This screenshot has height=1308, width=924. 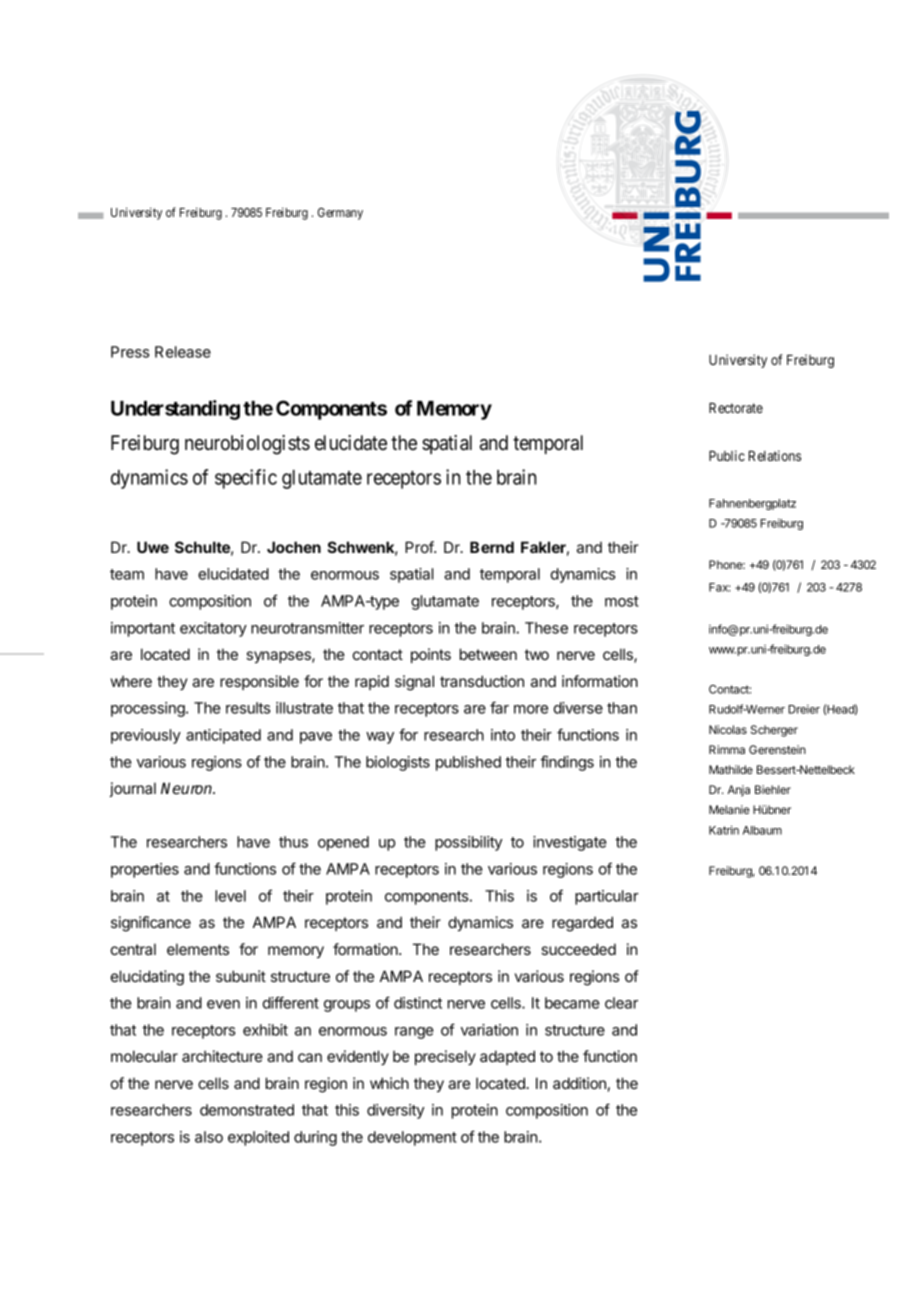 What do you see at coordinates (340, 214) in the screenshot?
I see `Germany` at bounding box center [340, 214].
